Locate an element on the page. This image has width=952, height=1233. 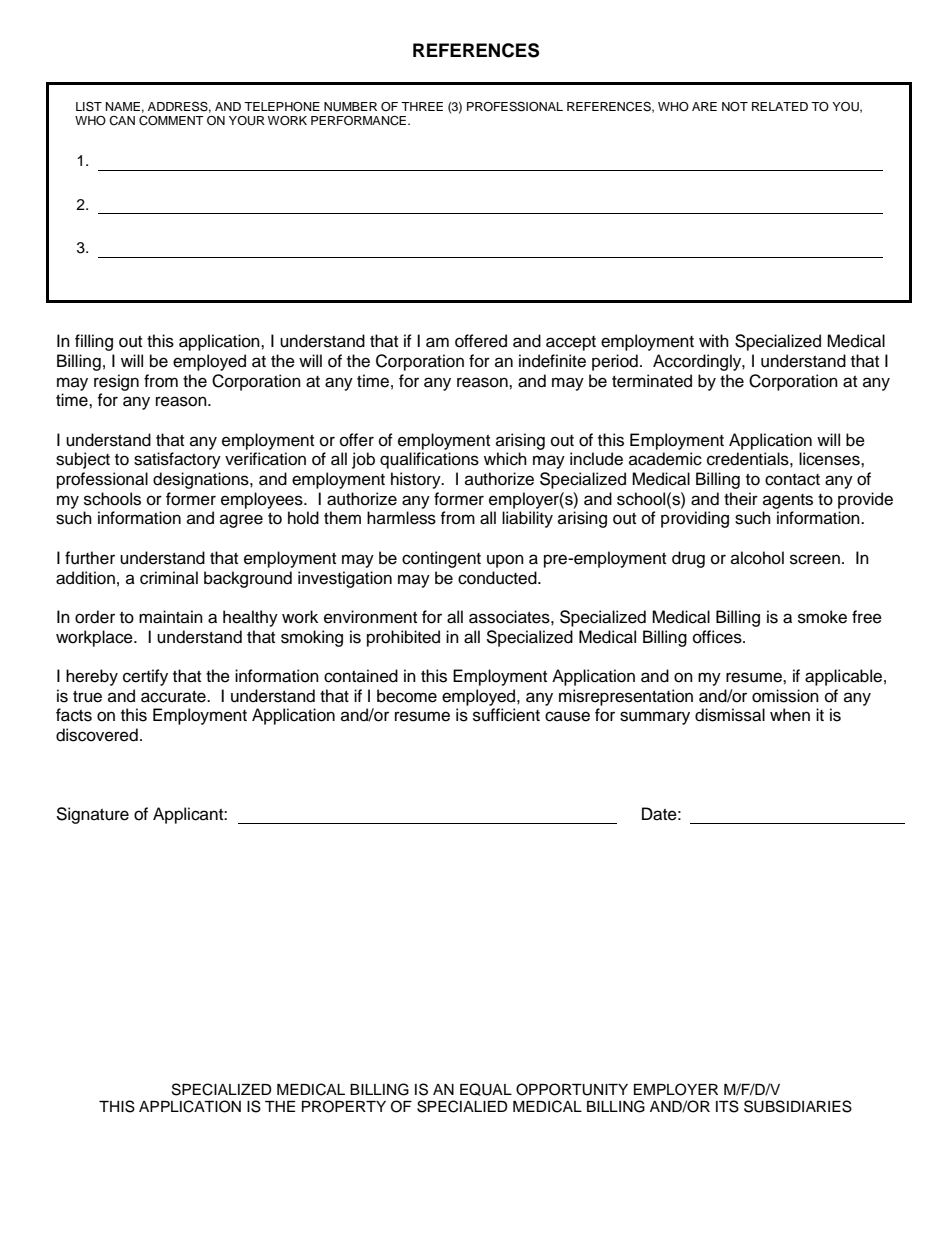
THREE is located at coordinates (422, 106).
